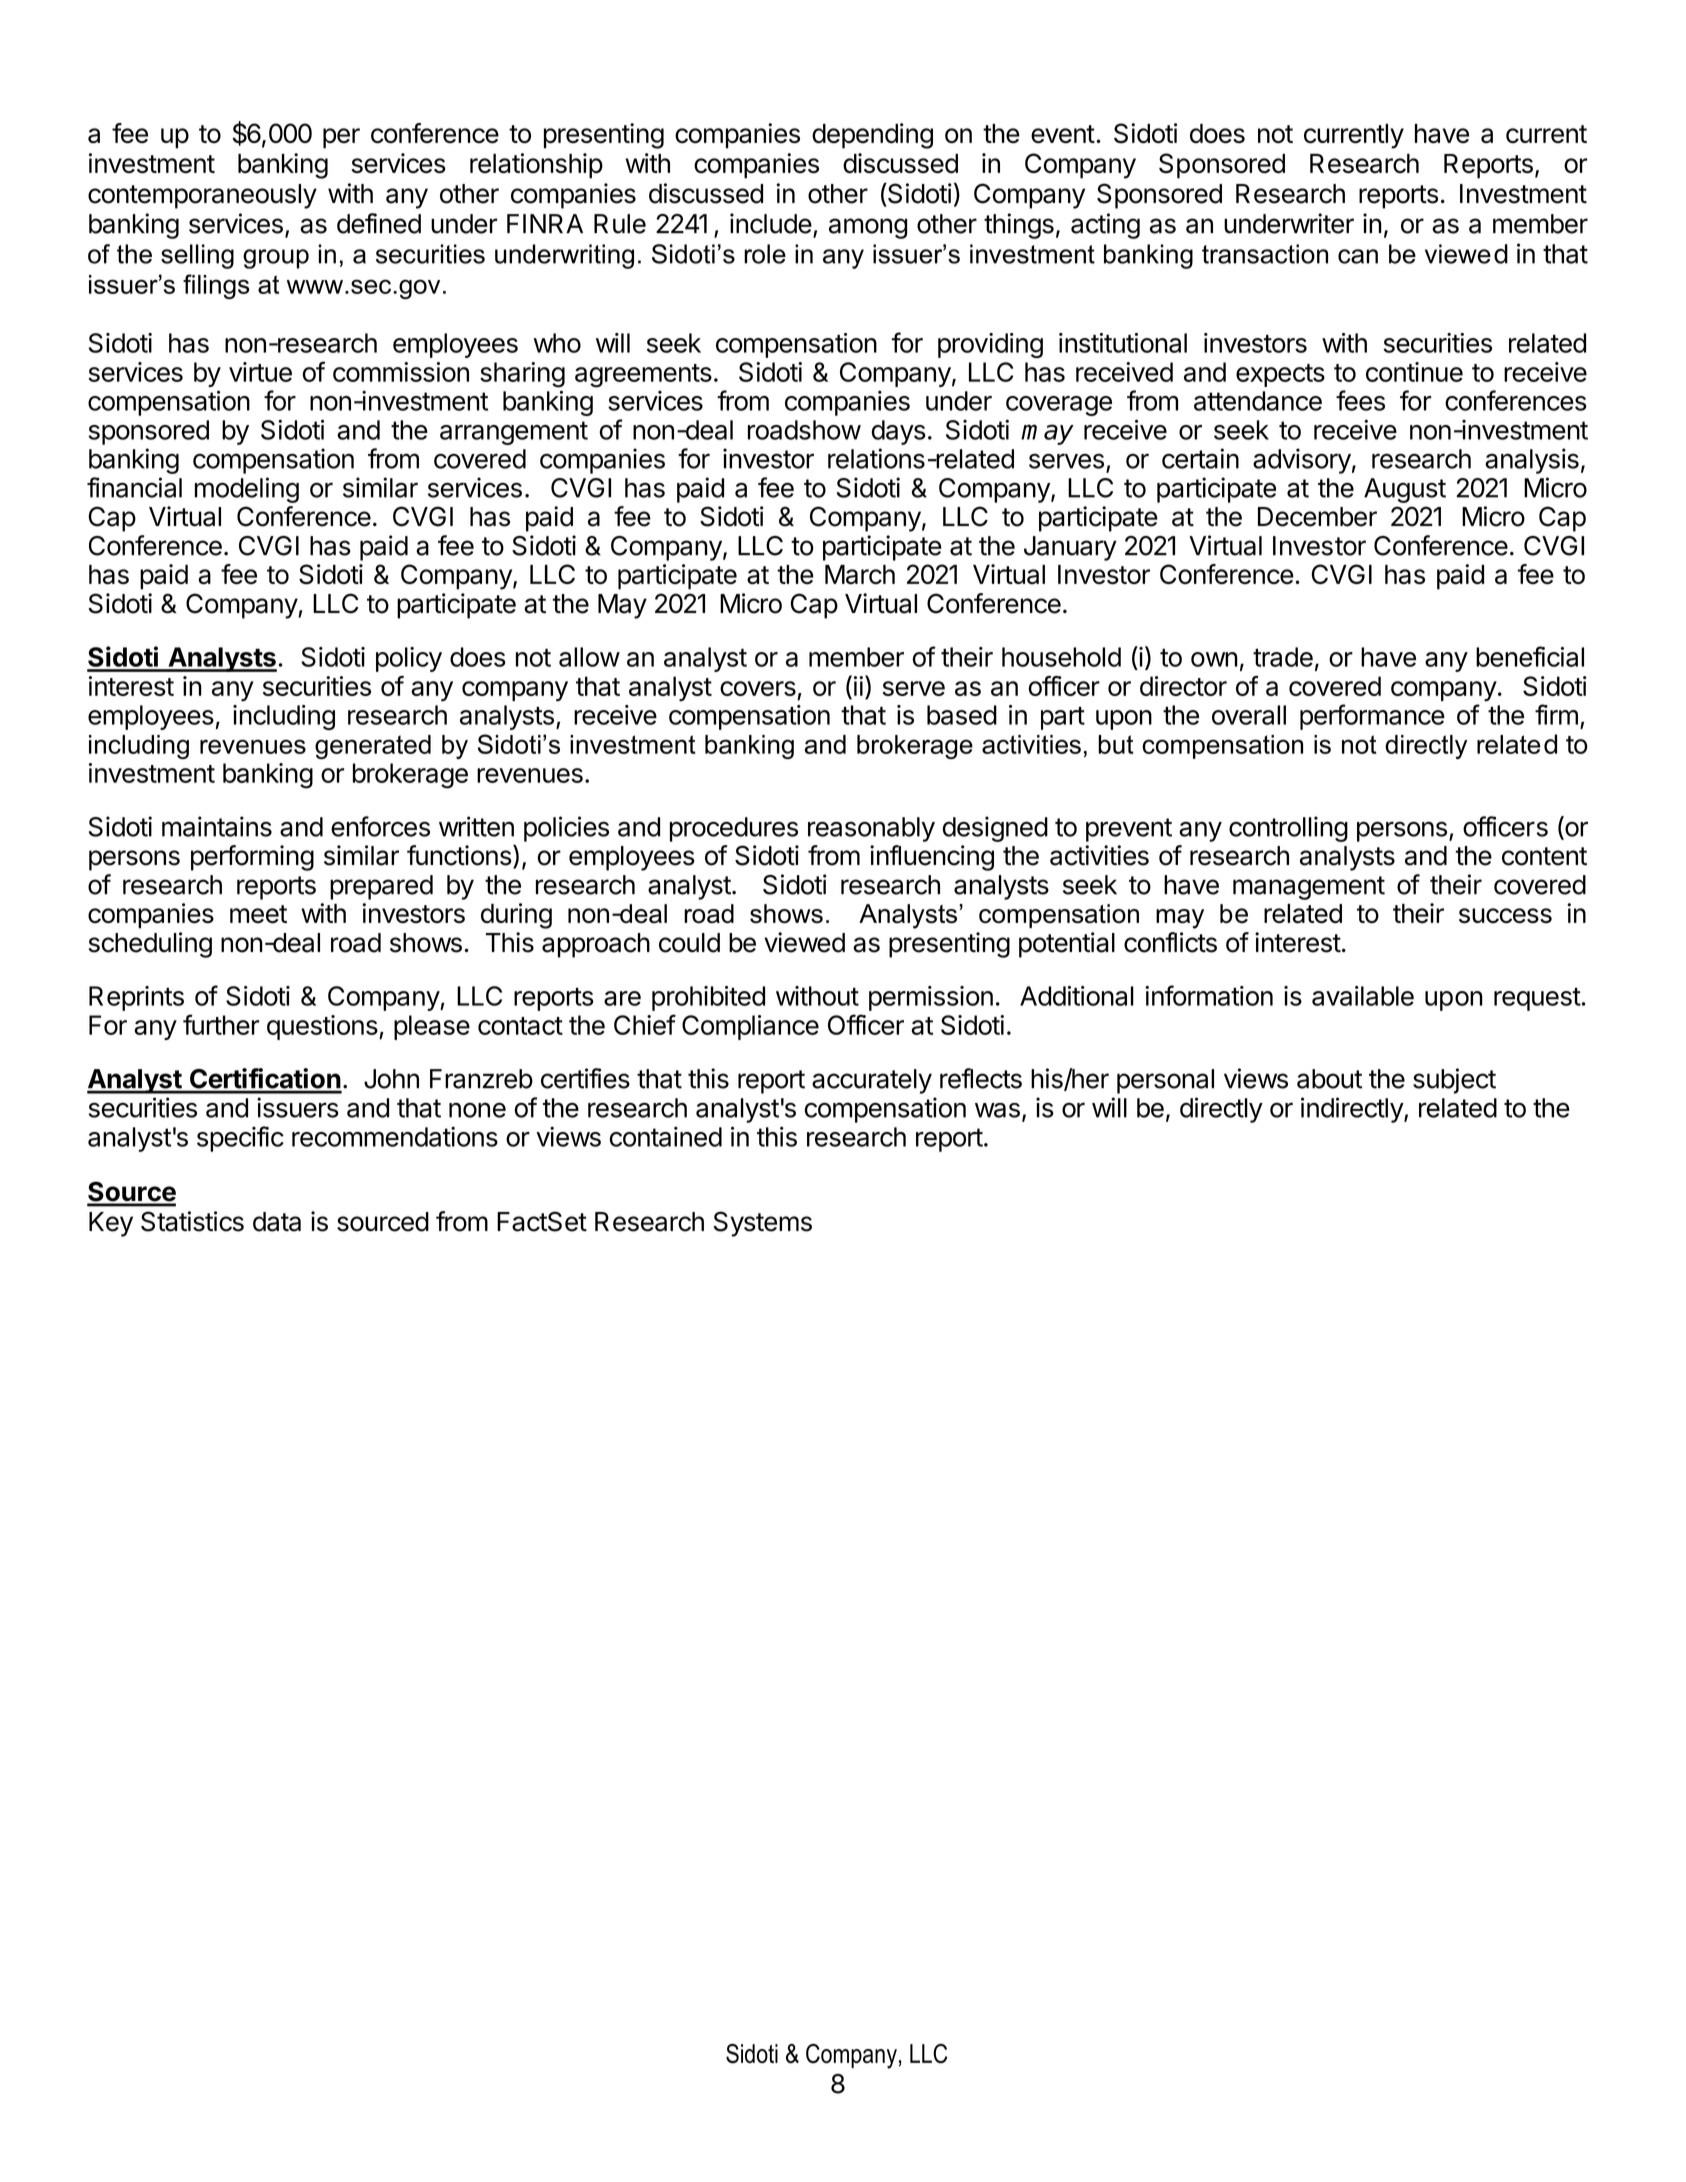 Image resolution: width=1686 pixels, height=2182 pixels. What do you see at coordinates (931, 998) in the image?
I see `permission` at bounding box center [931, 998].
